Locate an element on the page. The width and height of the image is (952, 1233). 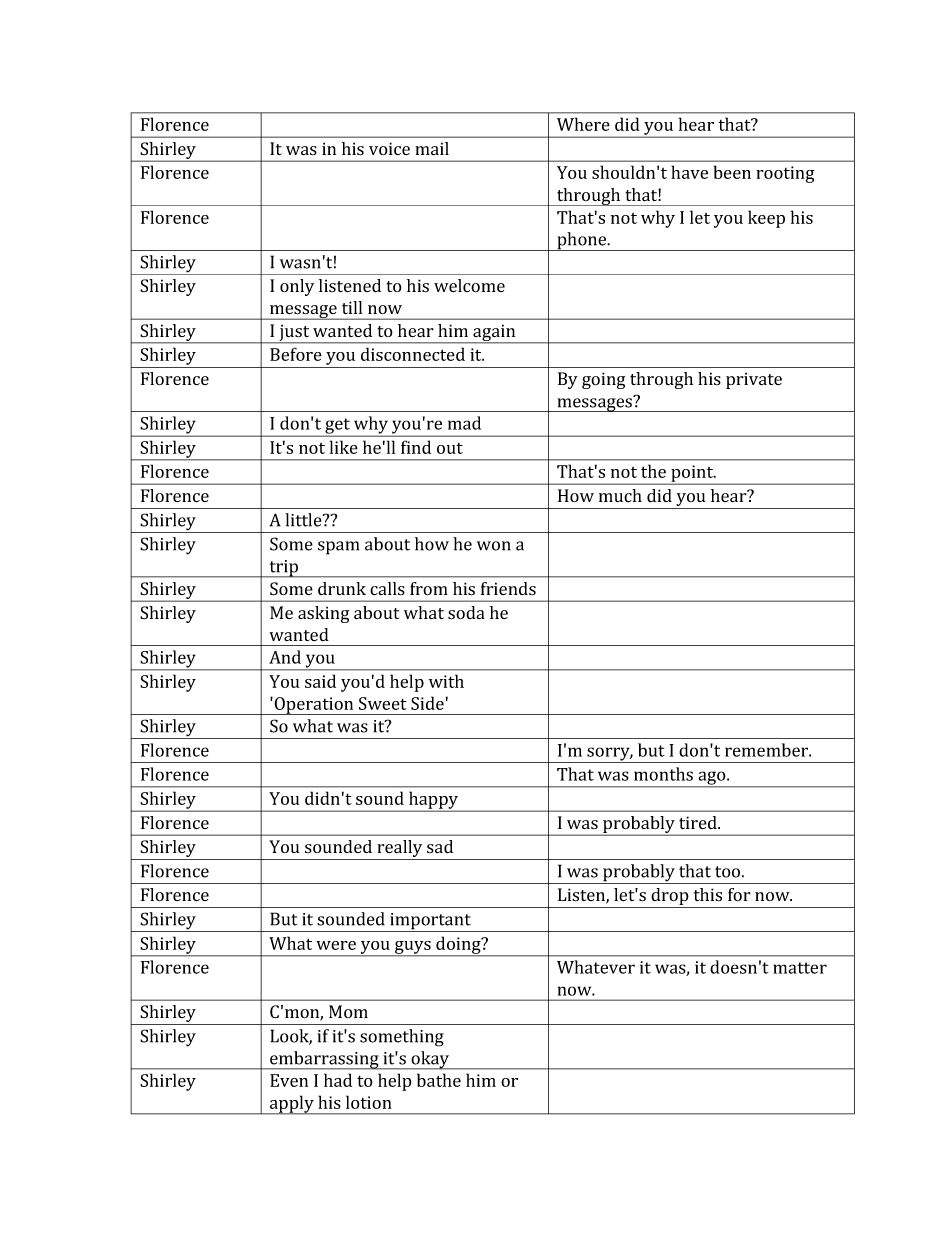
Where is located at coordinates (583, 124).
